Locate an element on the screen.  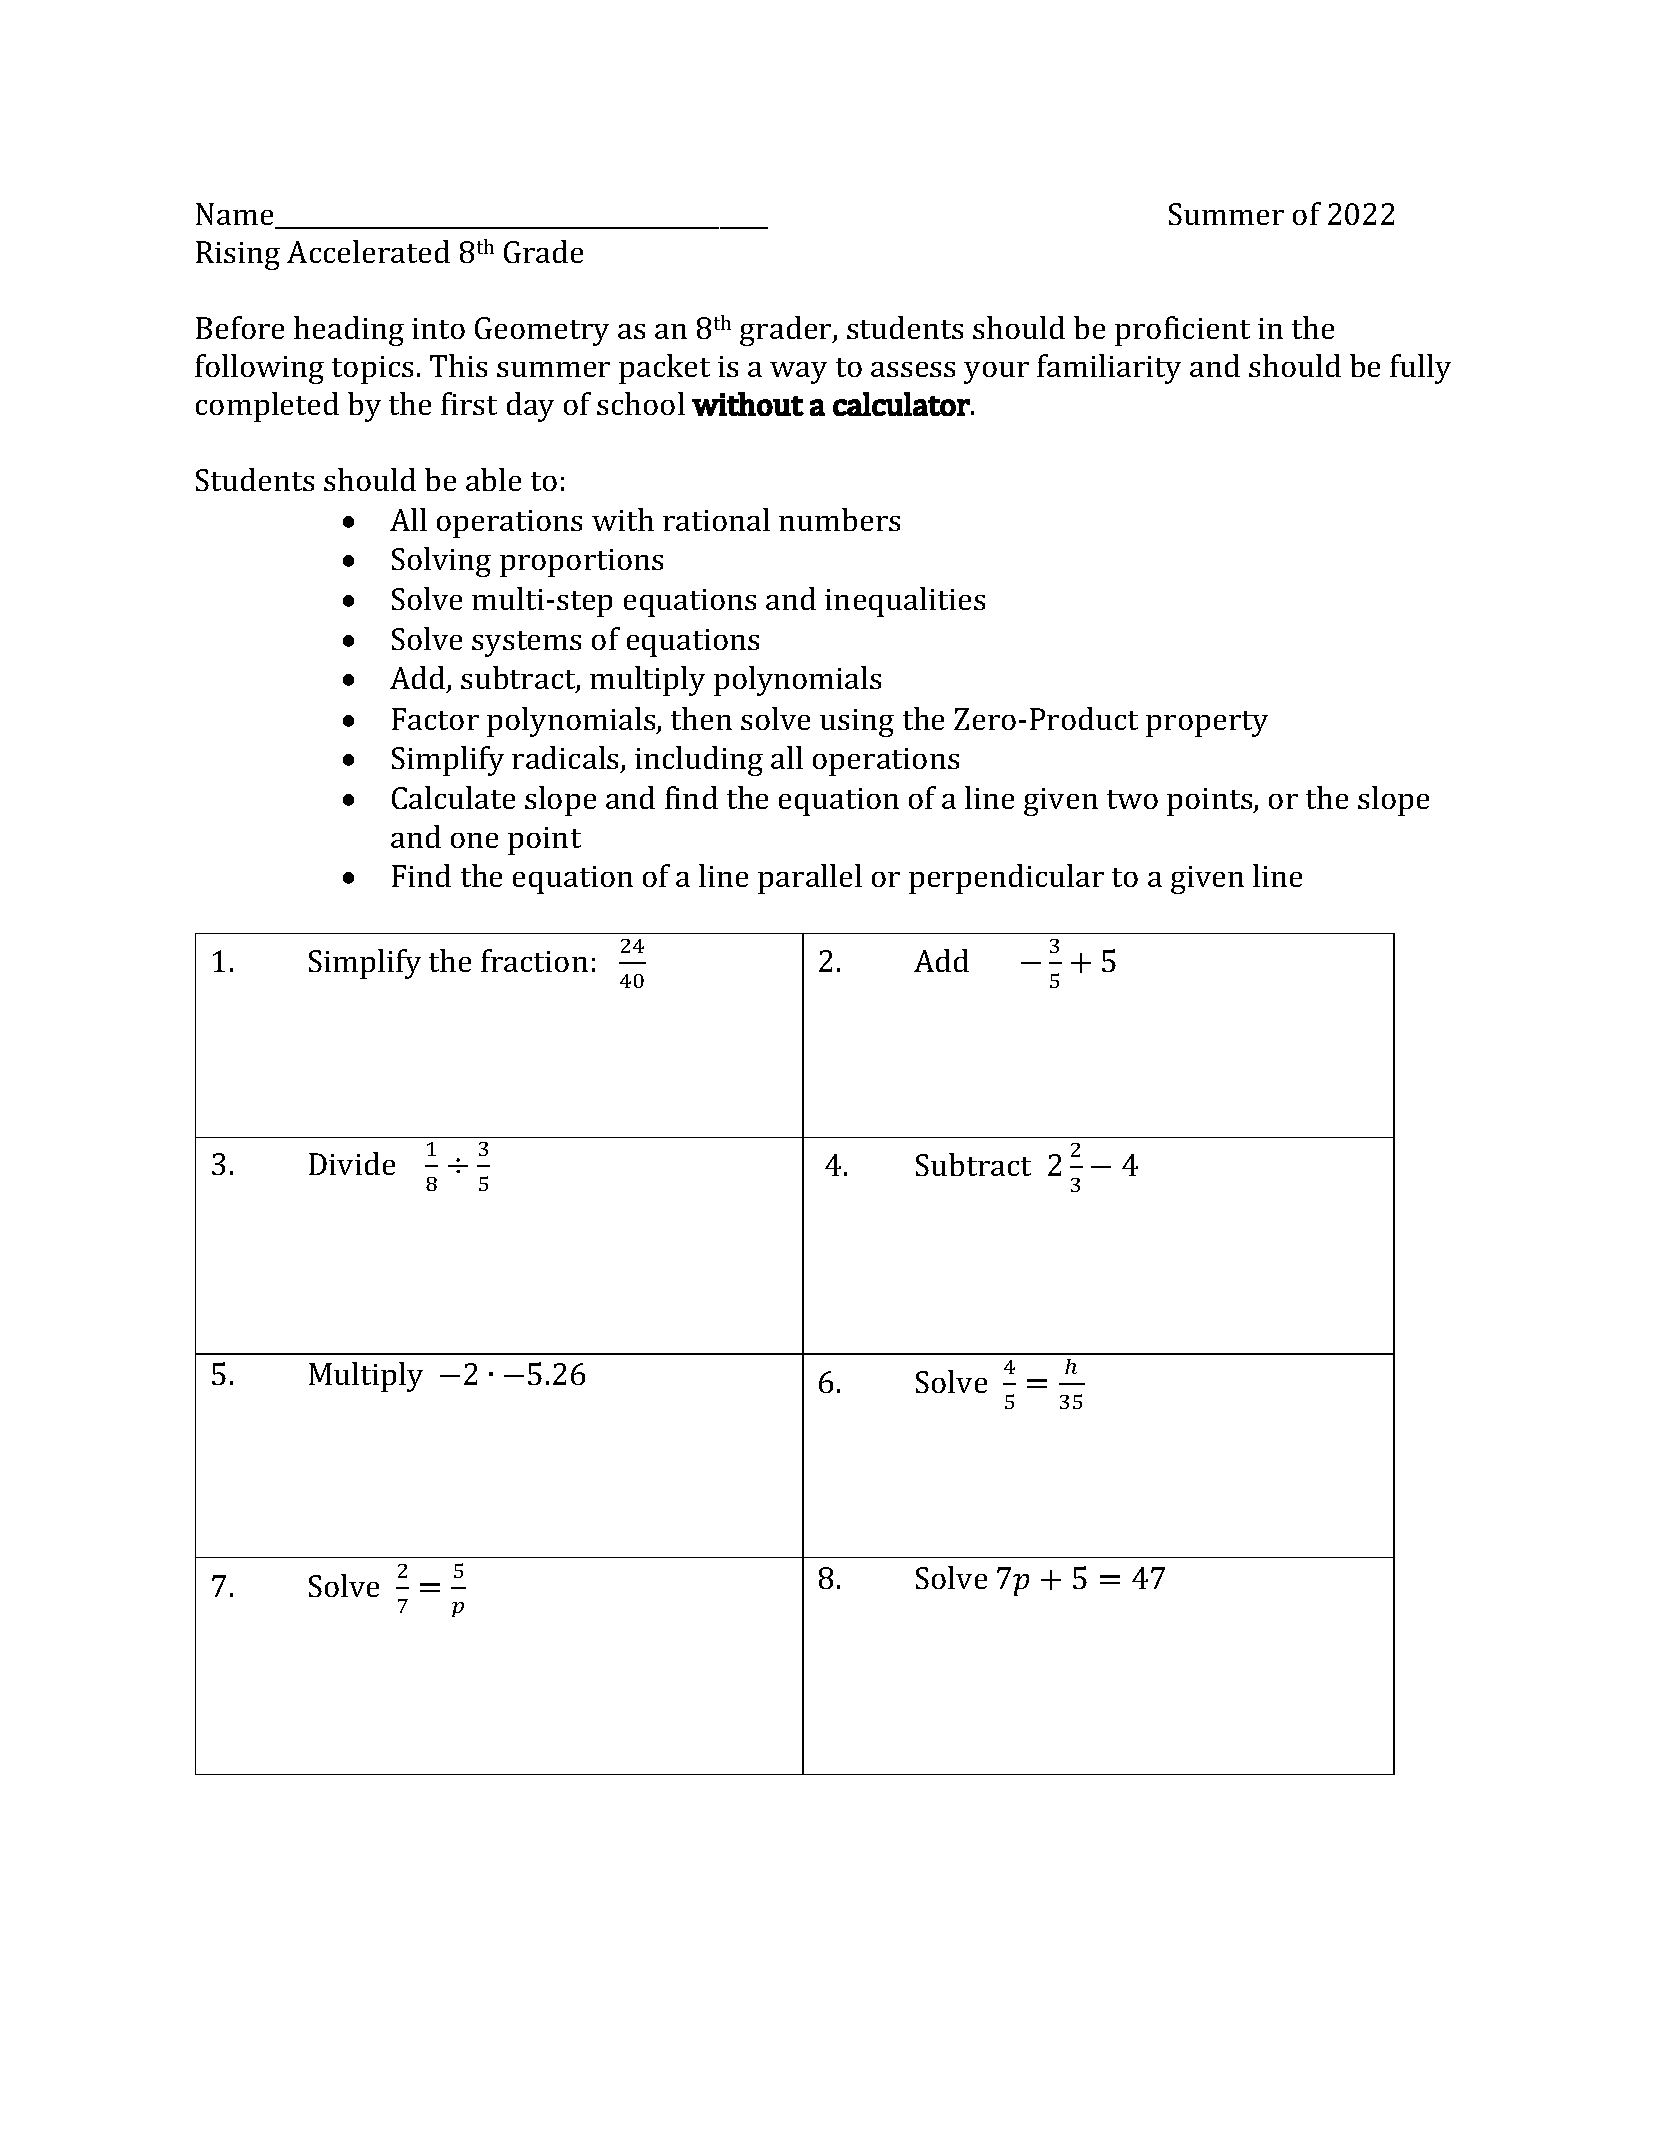
proficient is located at coordinates (1182, 331).
